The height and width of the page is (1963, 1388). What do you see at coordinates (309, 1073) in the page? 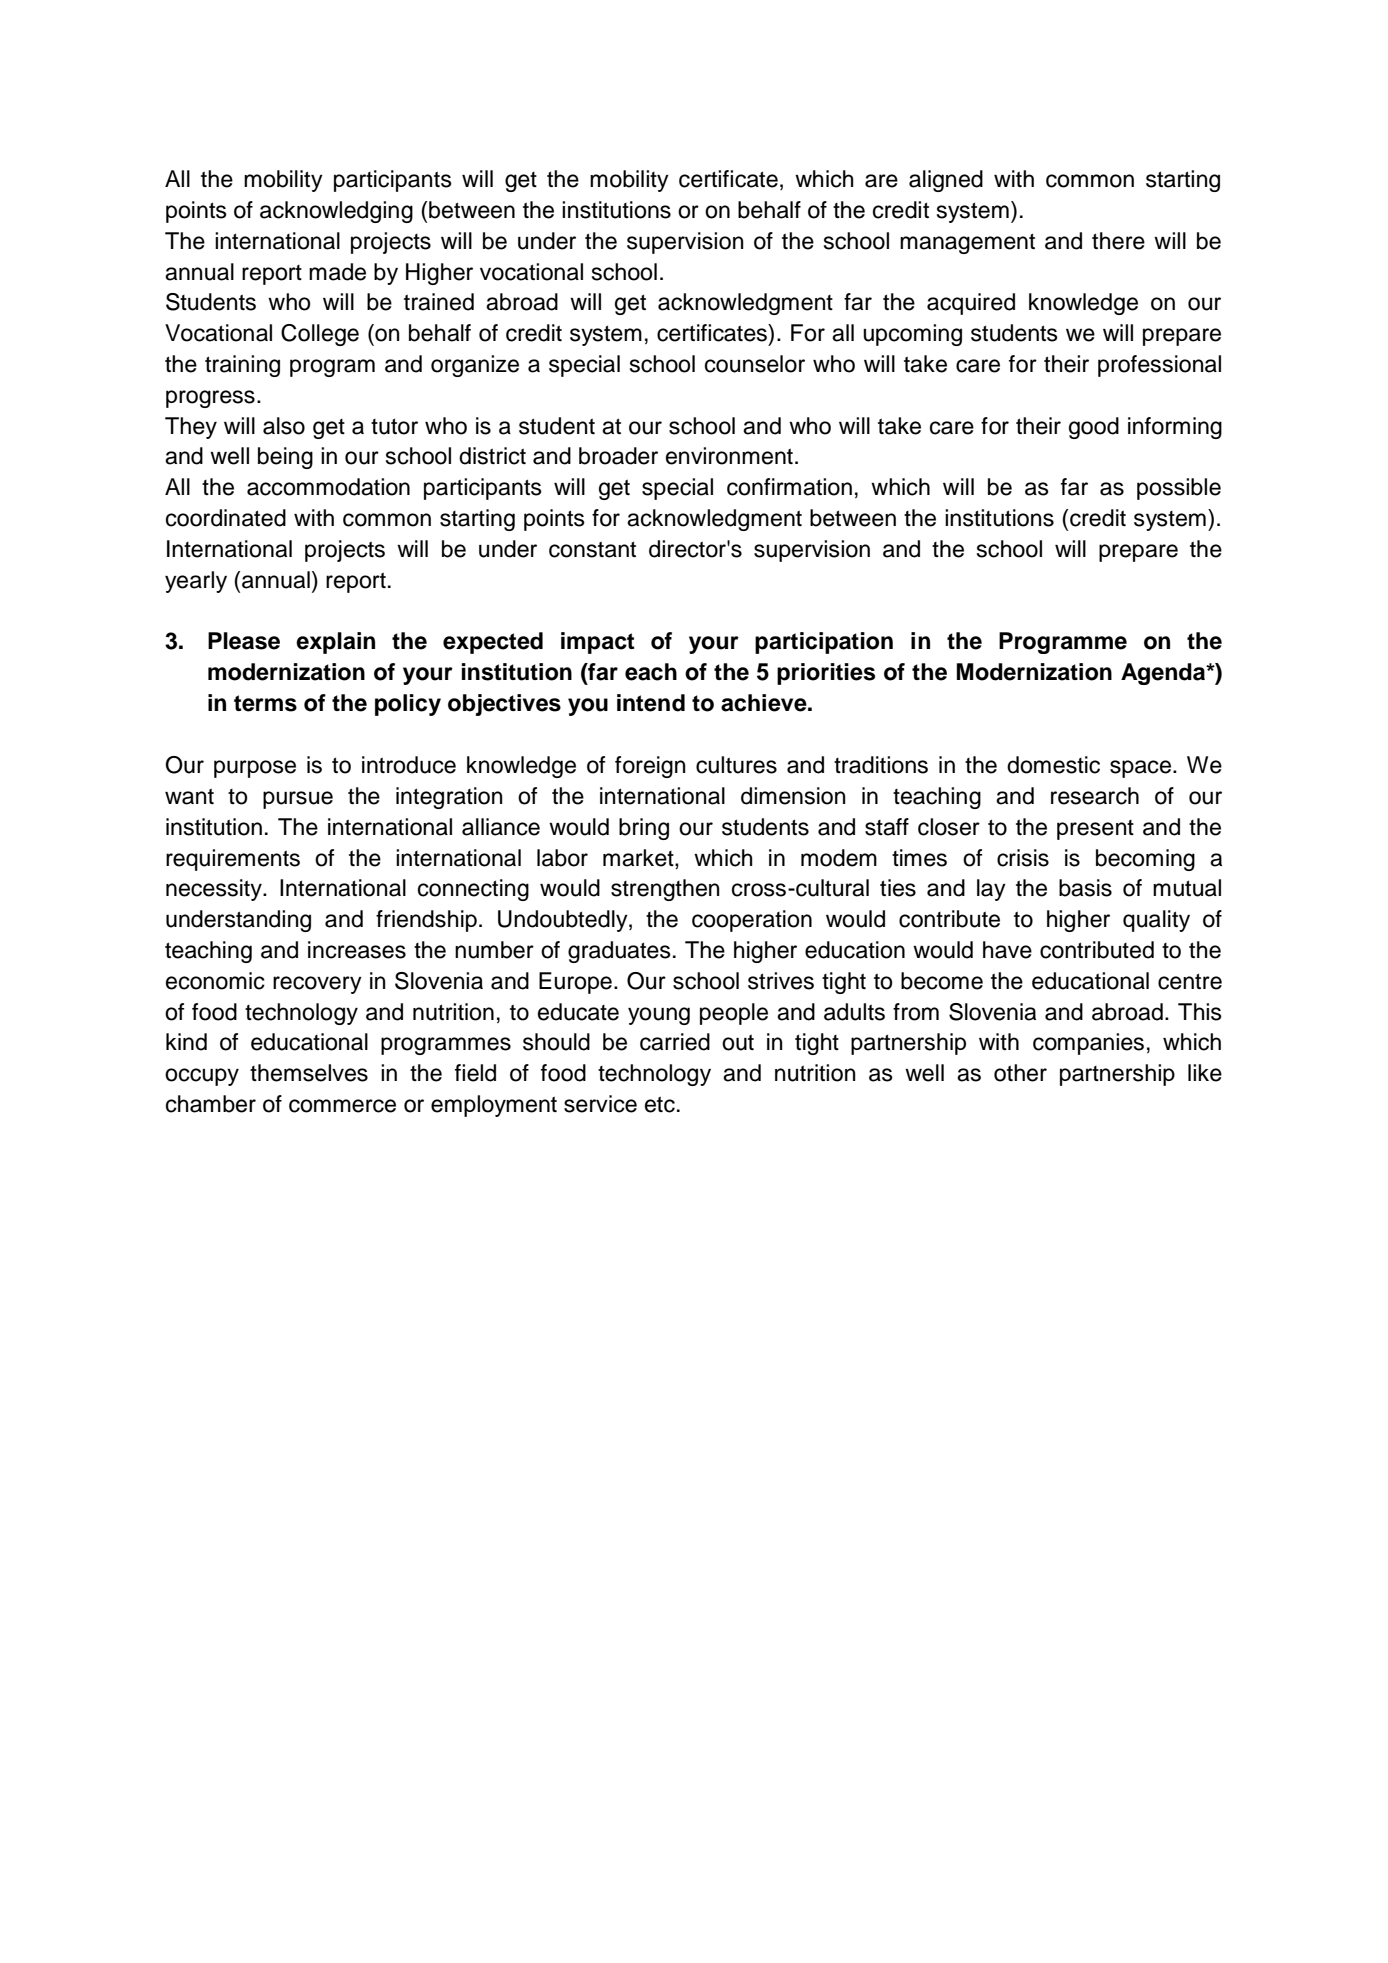
I see `themselves` at bounding box center [309, 1073].
